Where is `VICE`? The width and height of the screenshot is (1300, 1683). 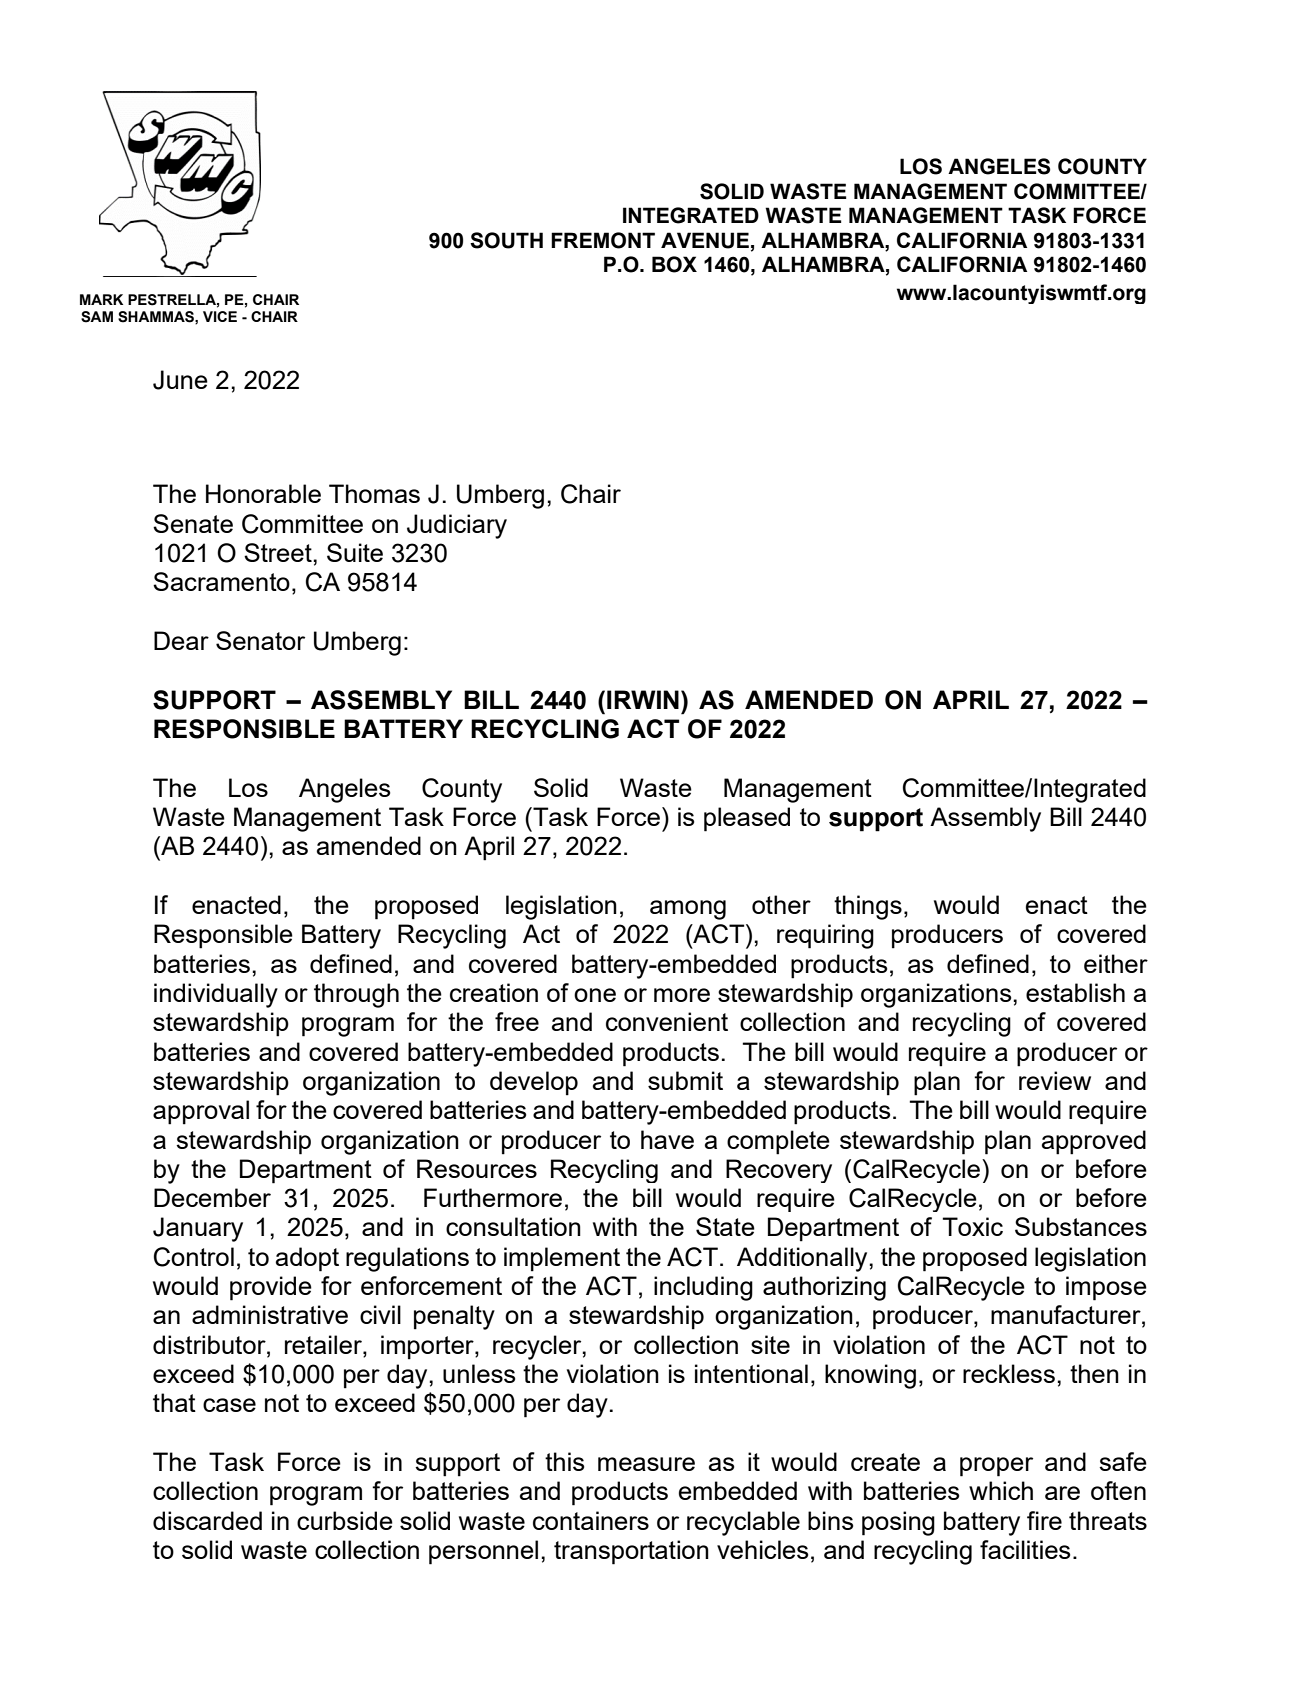
VICE is located at coordinates (220, 316).
